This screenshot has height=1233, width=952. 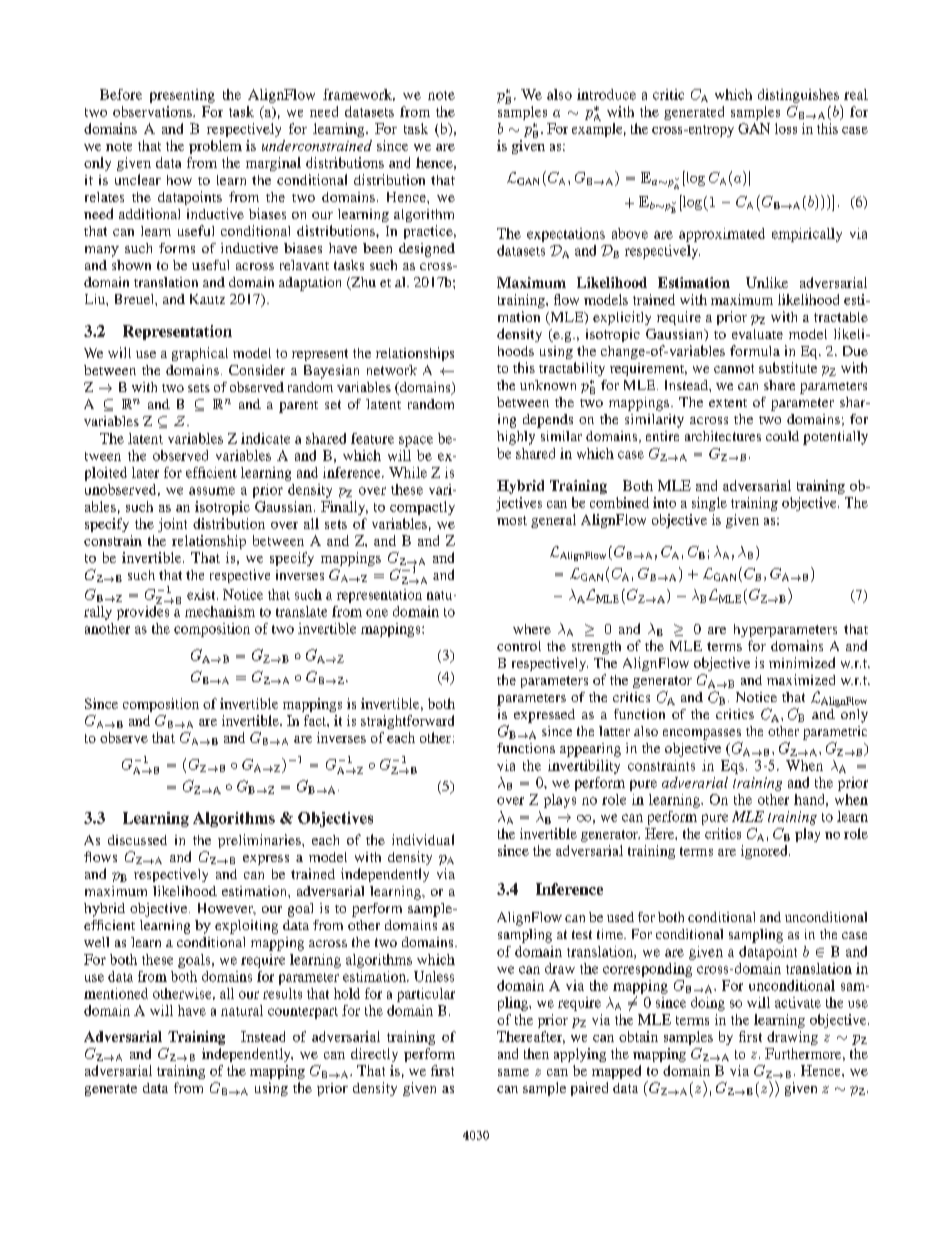 What do you see at coordinates (407, 722) in the screenshot?
I see `straightforward` at bounding box center [407, 722].
